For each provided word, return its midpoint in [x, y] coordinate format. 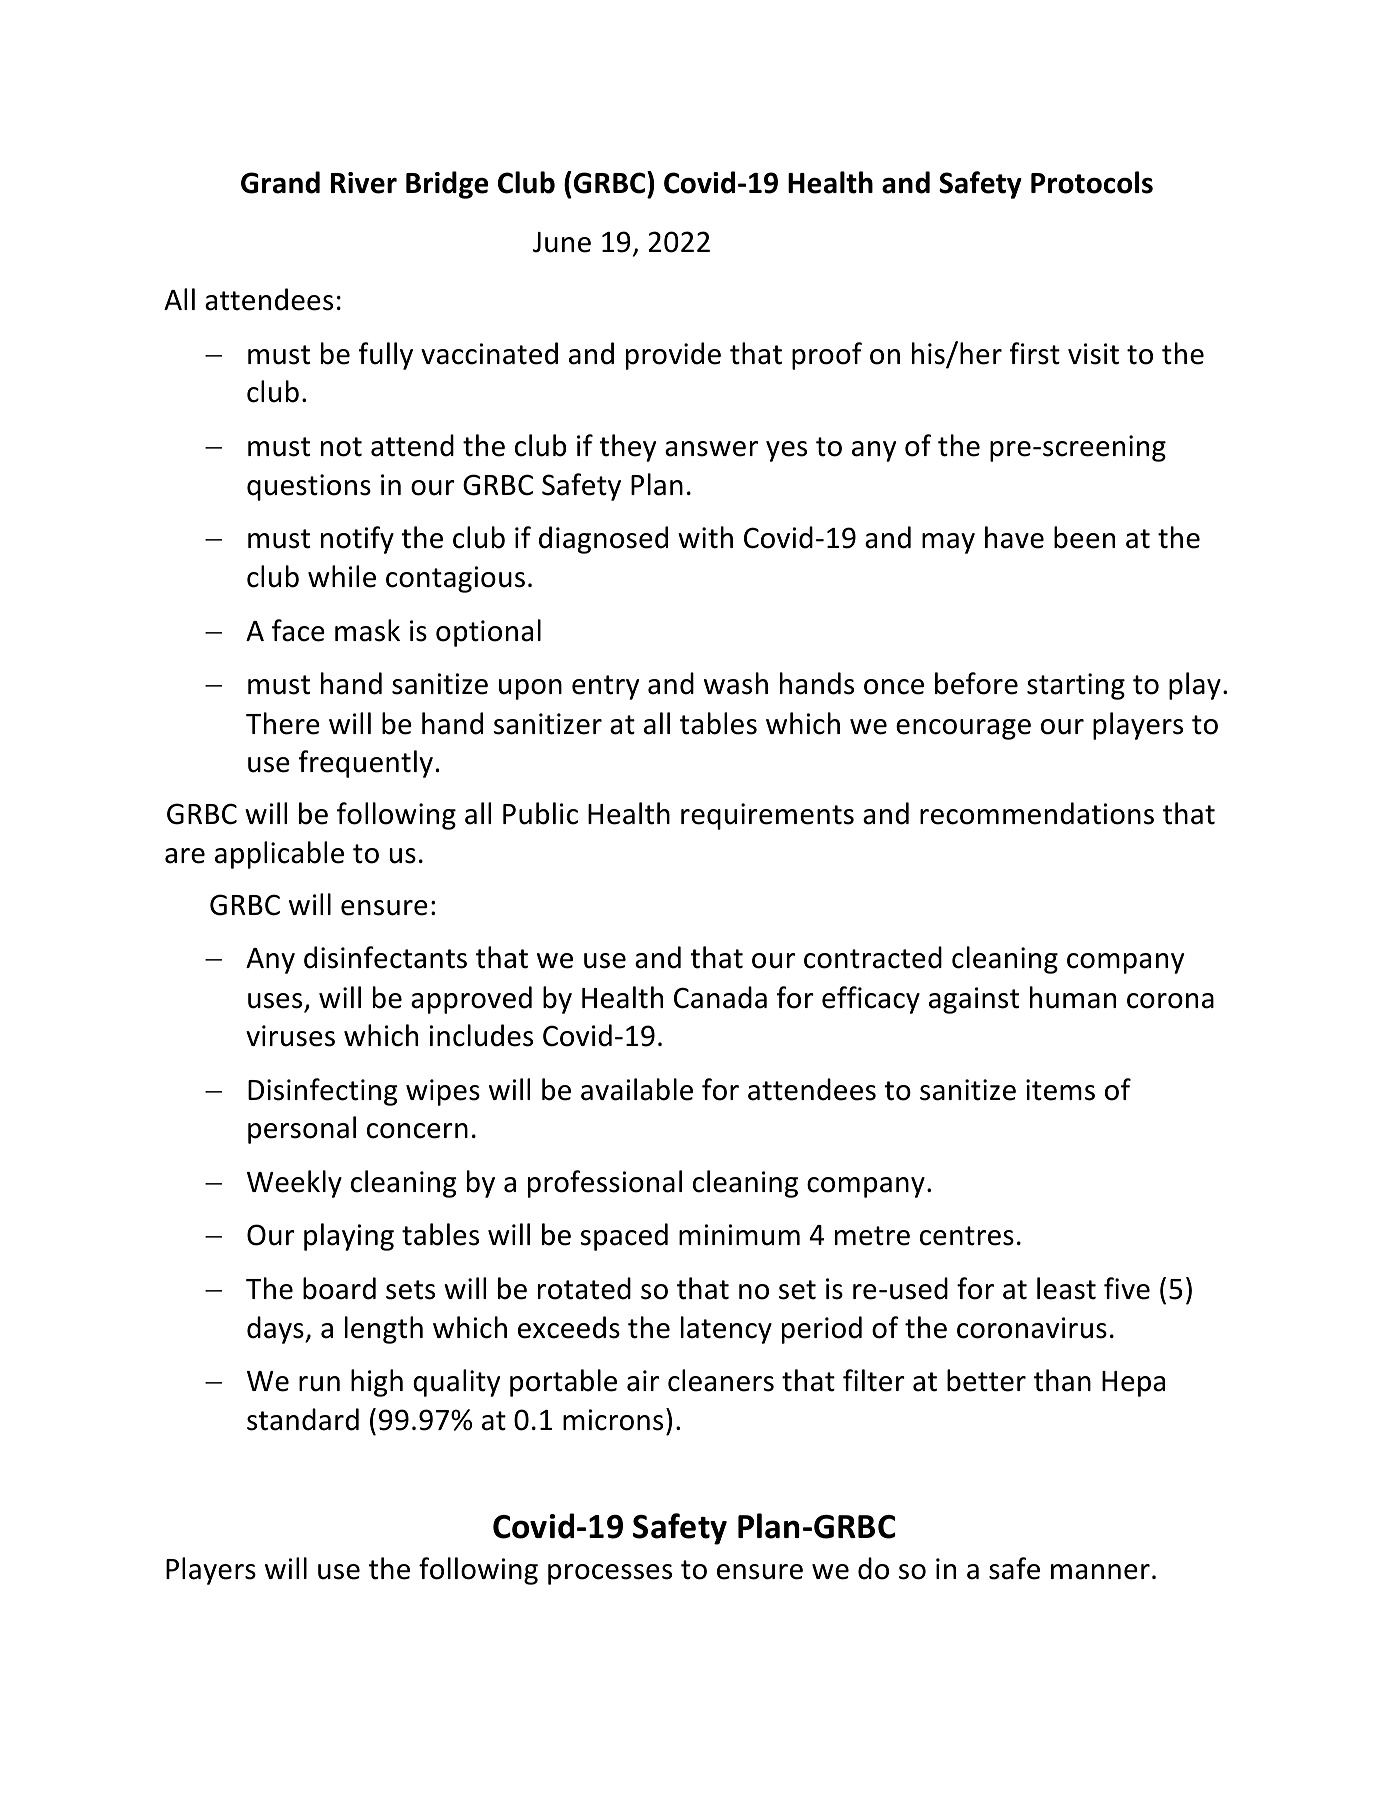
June [562, 242]
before [976, 683]
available [637, 1089]
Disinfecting [323, 1092]
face [298, 630]
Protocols [1092, 182]
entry [605, 687]
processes [610, 1574]
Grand [280, 182]
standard [303, 1419]
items [1060, 1090]
